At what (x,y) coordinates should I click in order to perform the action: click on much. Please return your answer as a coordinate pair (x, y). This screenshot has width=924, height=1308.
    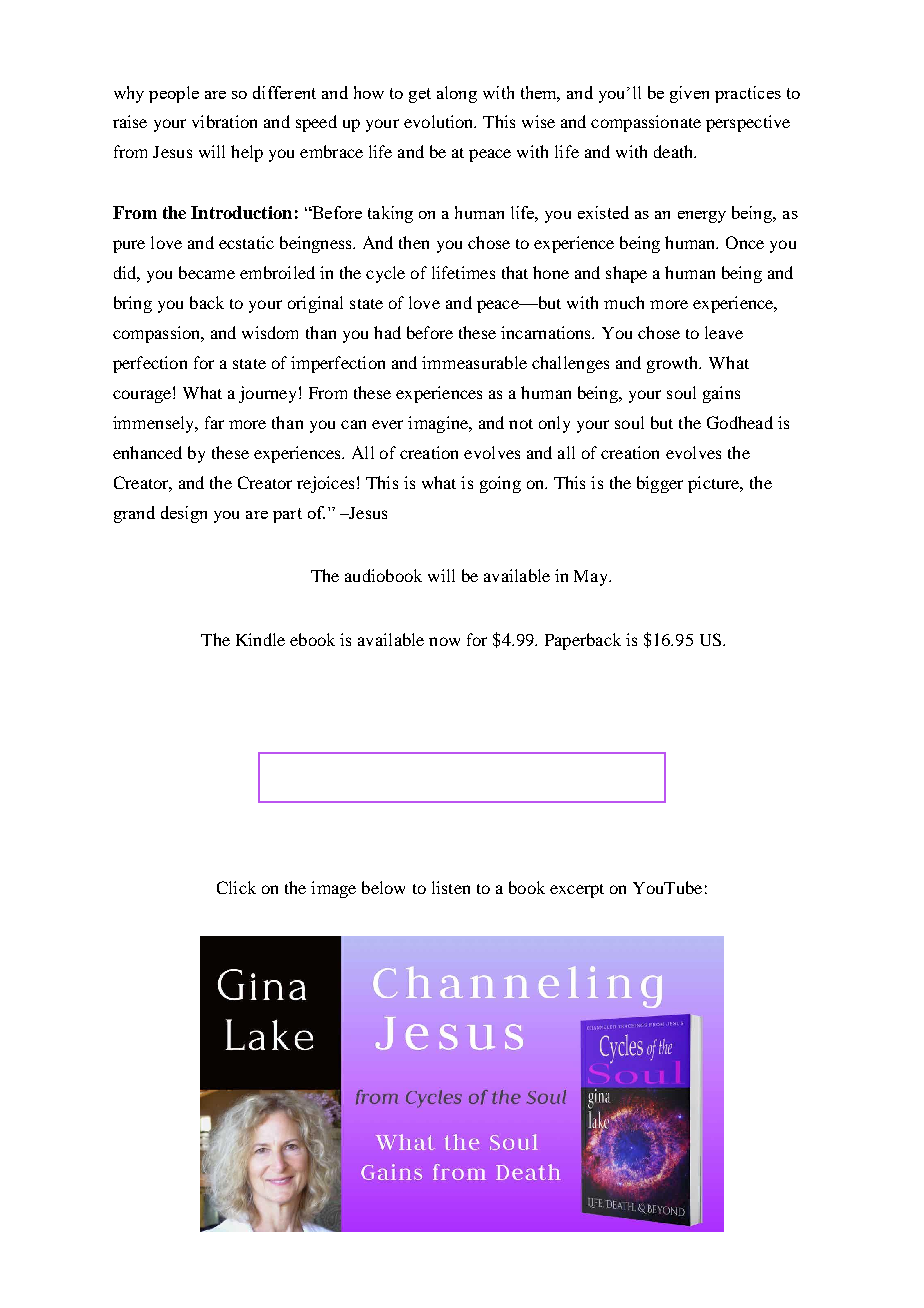
    Looking at the image, I should click on (624, 302).
